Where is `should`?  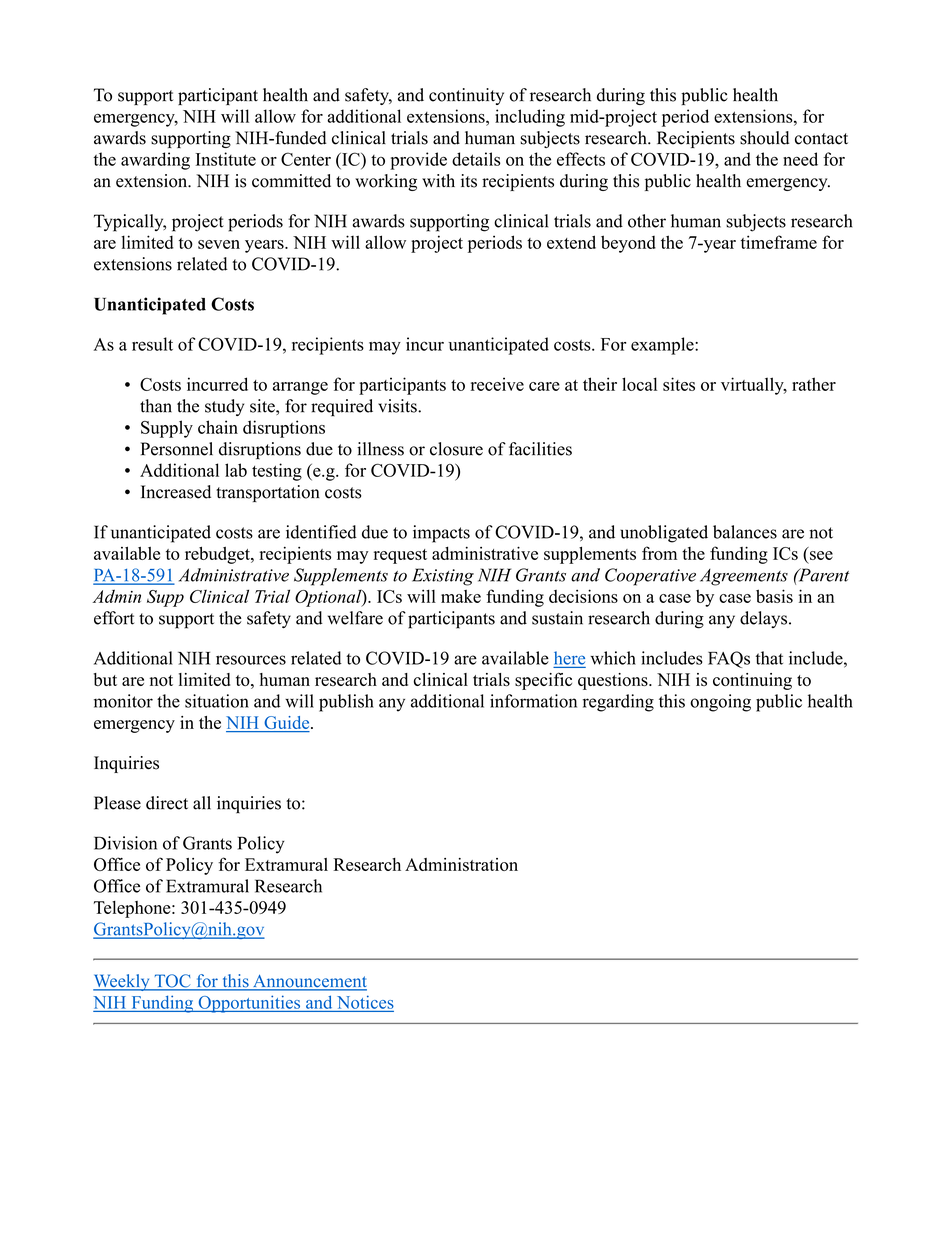 should is located at coordinates (764, 138).
